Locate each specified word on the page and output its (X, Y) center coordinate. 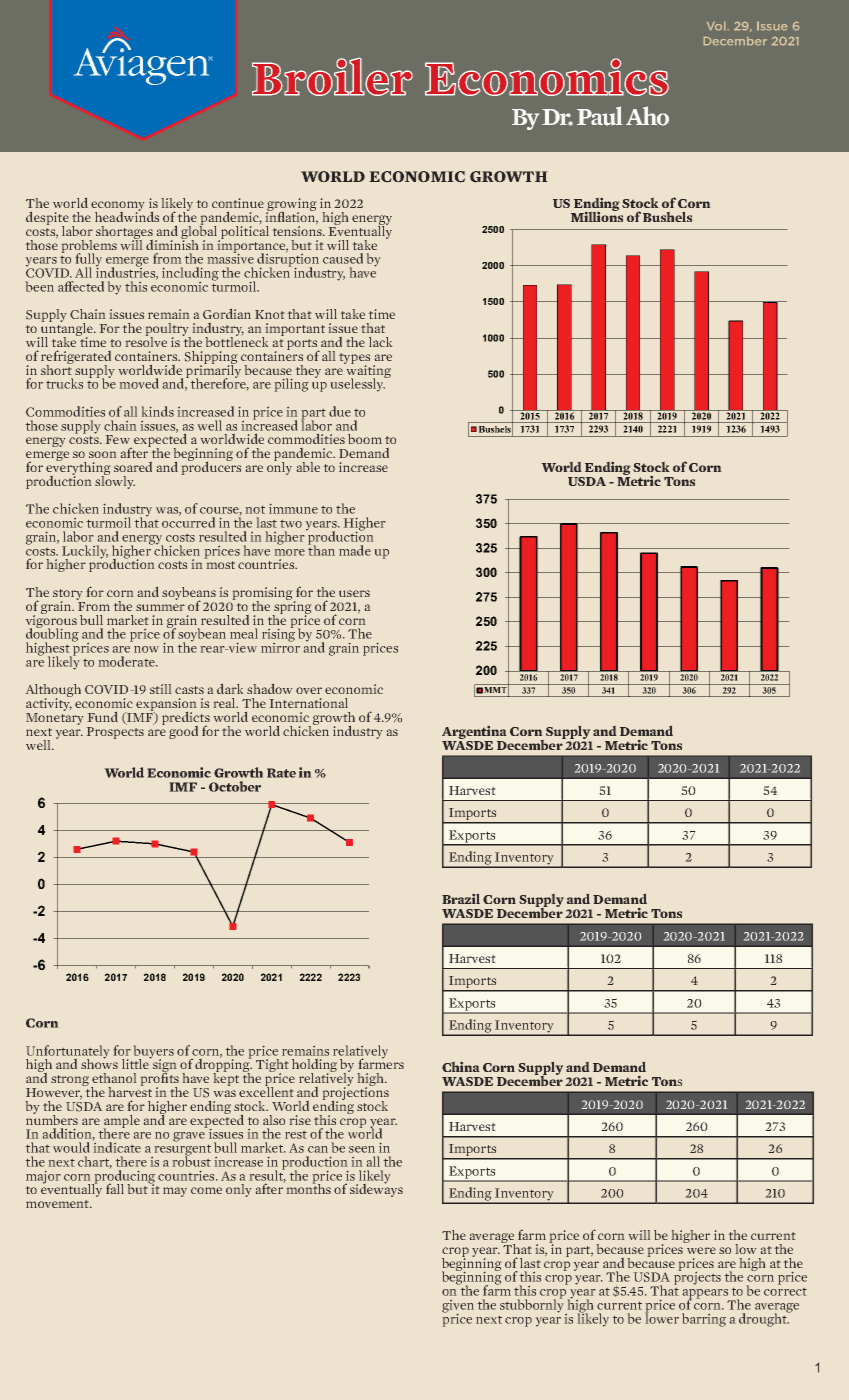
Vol (716, 26)
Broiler (332, 76)
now (146, 649)
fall (115, 1189)
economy (117, 207)
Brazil (461, 899)
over (309, 690)
